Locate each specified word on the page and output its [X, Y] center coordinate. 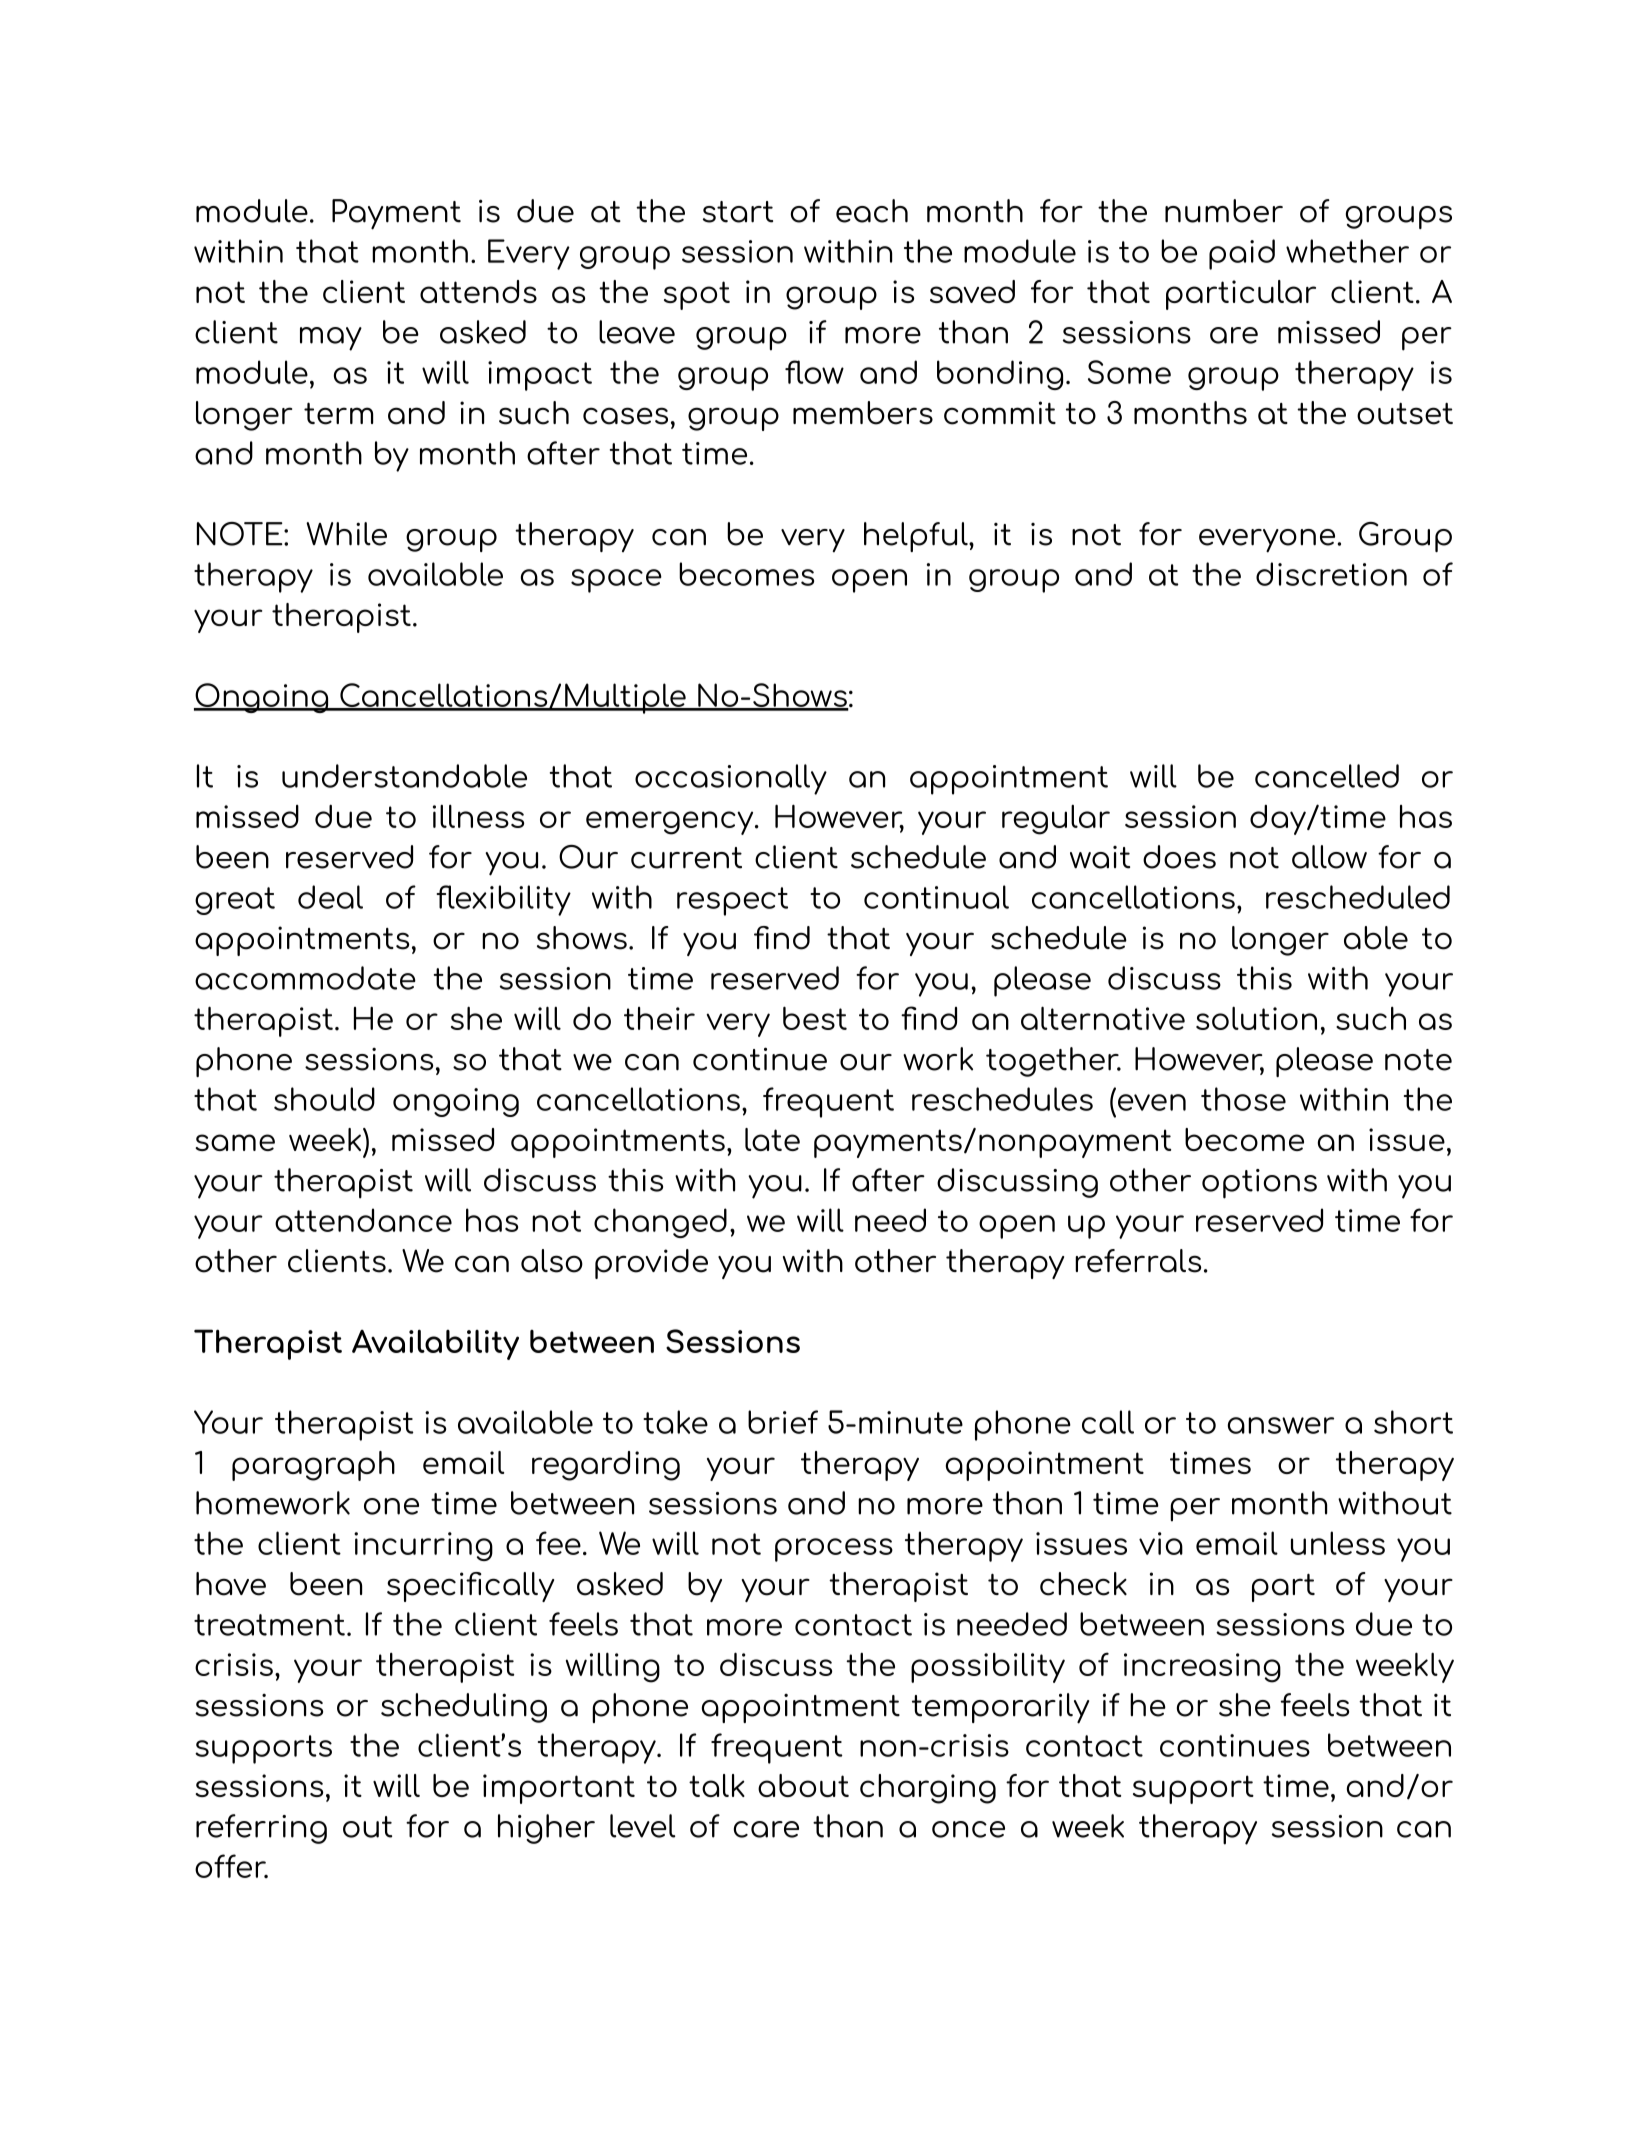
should [324, 1099]
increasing [1202, 1668]
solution [1256, 1018]
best [815, 1018]
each [872, 211]
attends [478, 291]
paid [1242, 254]
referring [261, 1829]
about [803, 1785]
